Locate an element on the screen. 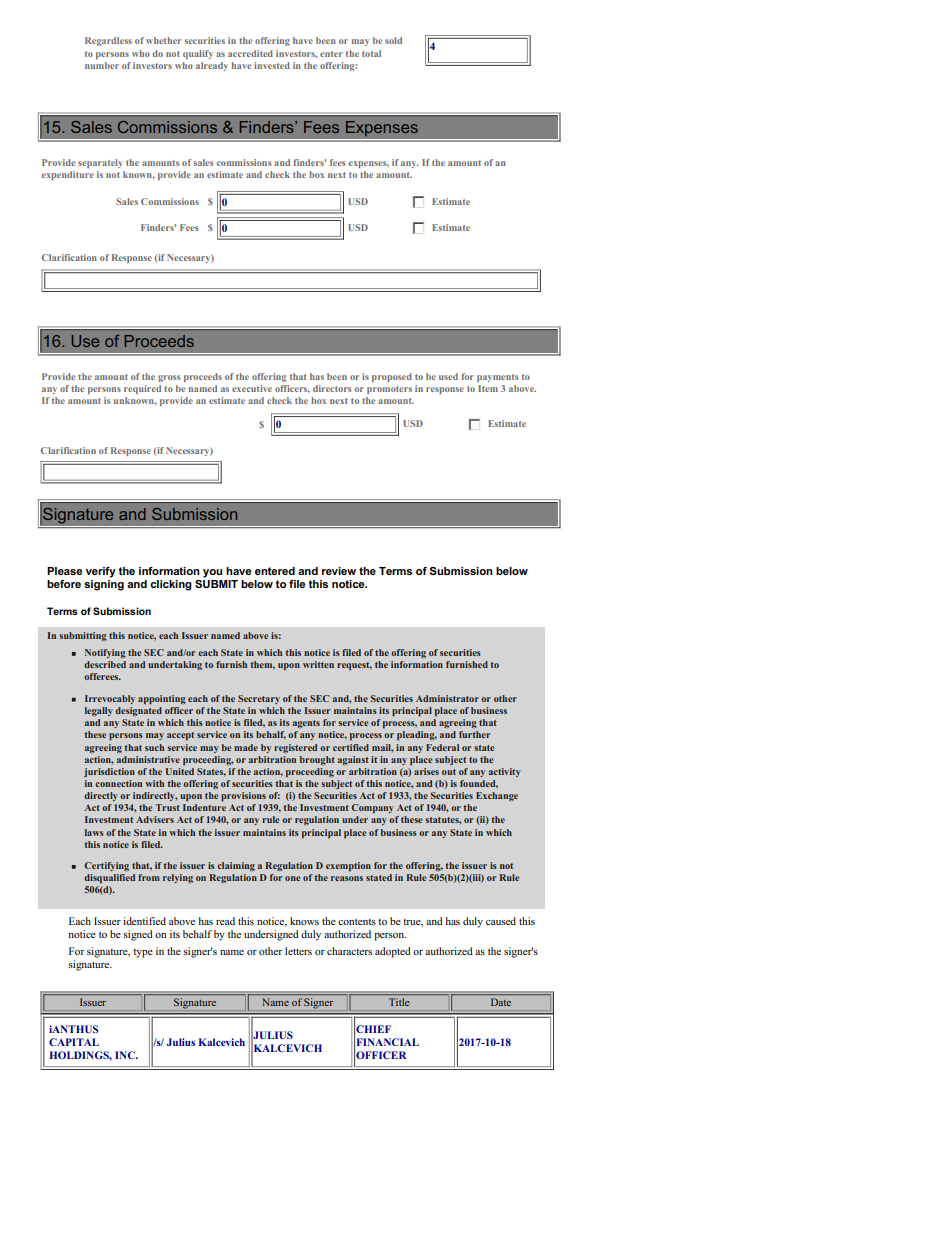 The image size is (952, 1233). verify is located at coordinates (101, 572).
